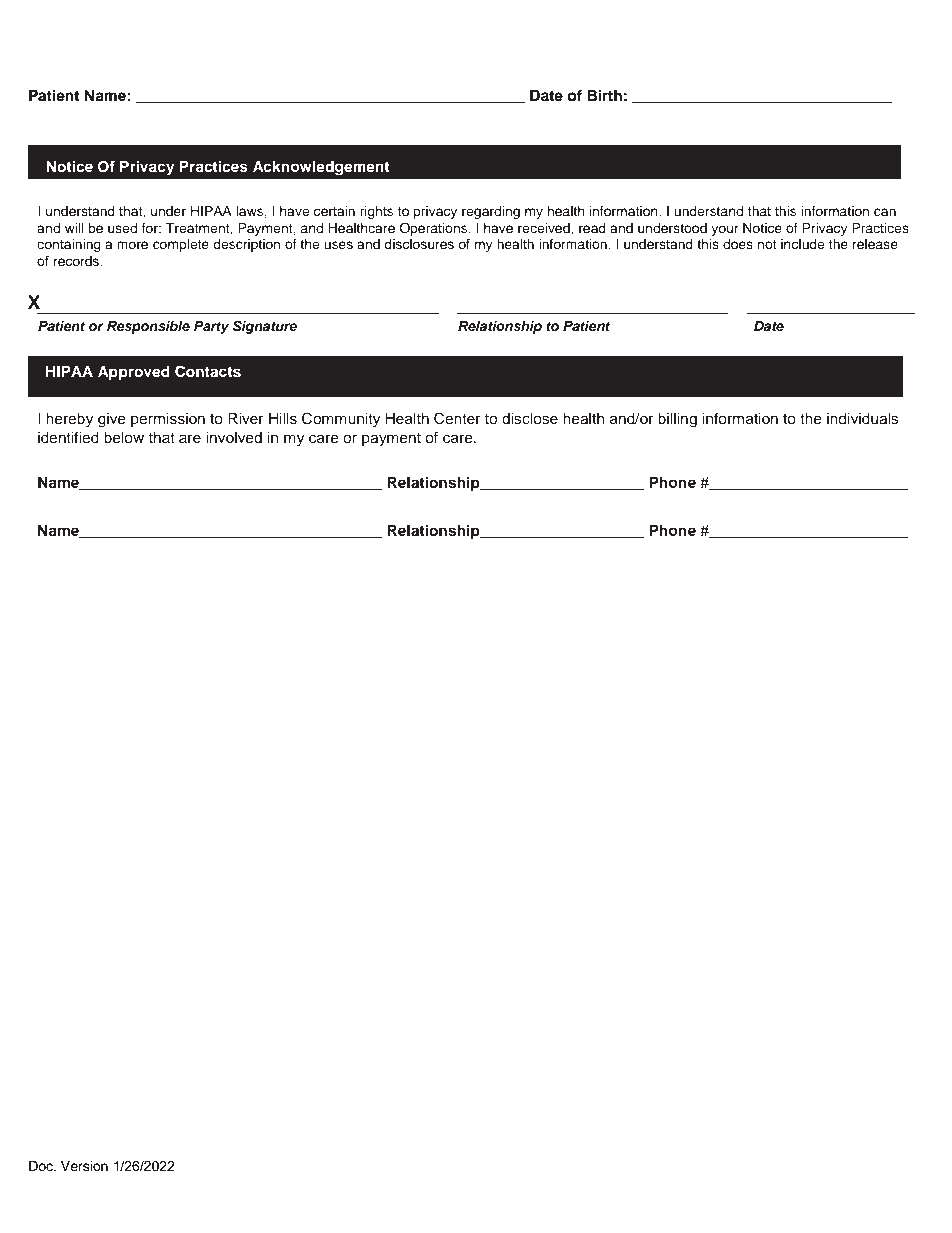  What do you see at coordinates (341, 420) in the page?
I see `Community` at bounding box center [341, 420].
